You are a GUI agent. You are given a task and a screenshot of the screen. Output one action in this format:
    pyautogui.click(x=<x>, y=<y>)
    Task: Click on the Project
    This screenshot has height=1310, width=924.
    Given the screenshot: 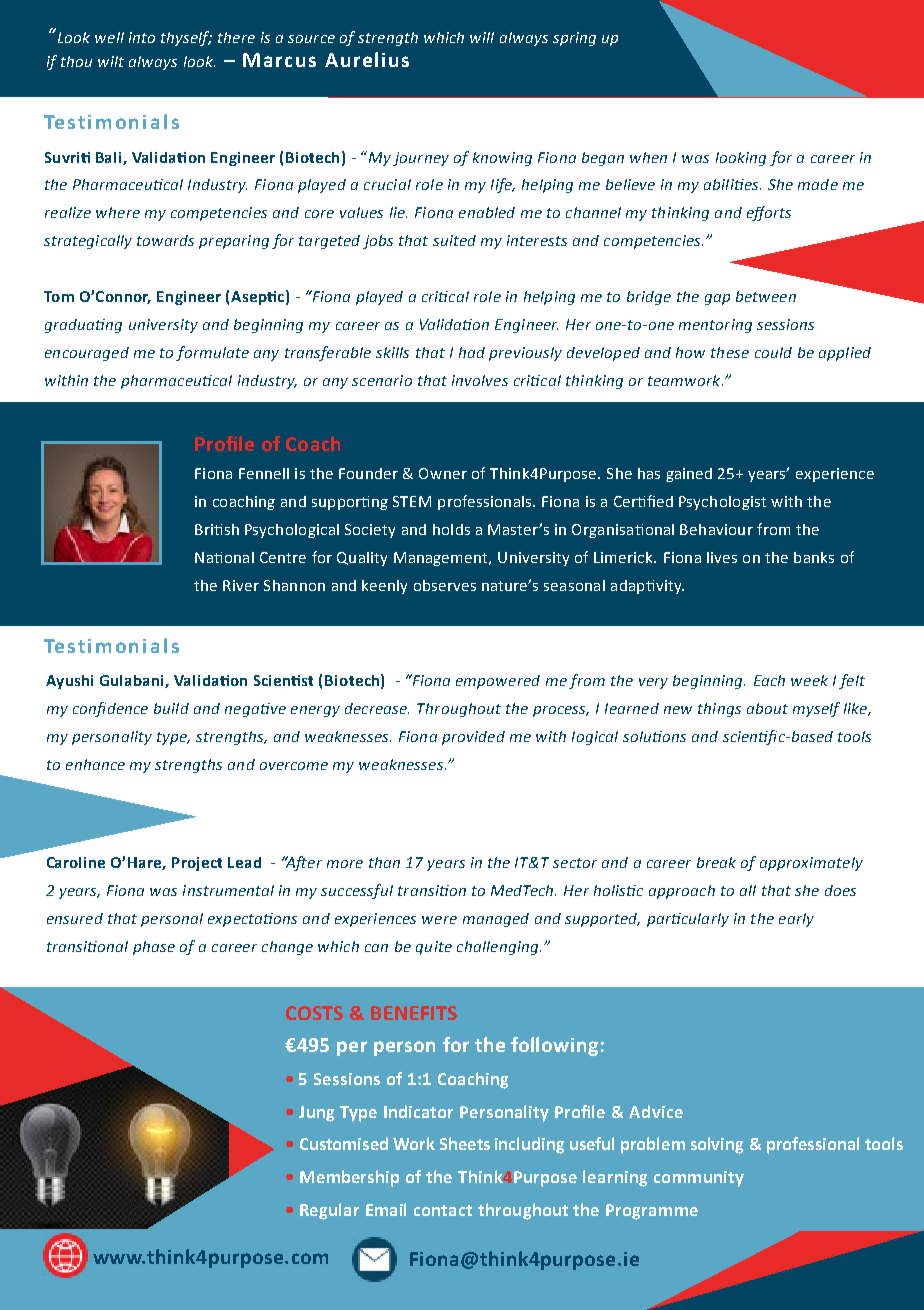 What is the action you would take?
    pyautogui.click(x=197, y=864)
